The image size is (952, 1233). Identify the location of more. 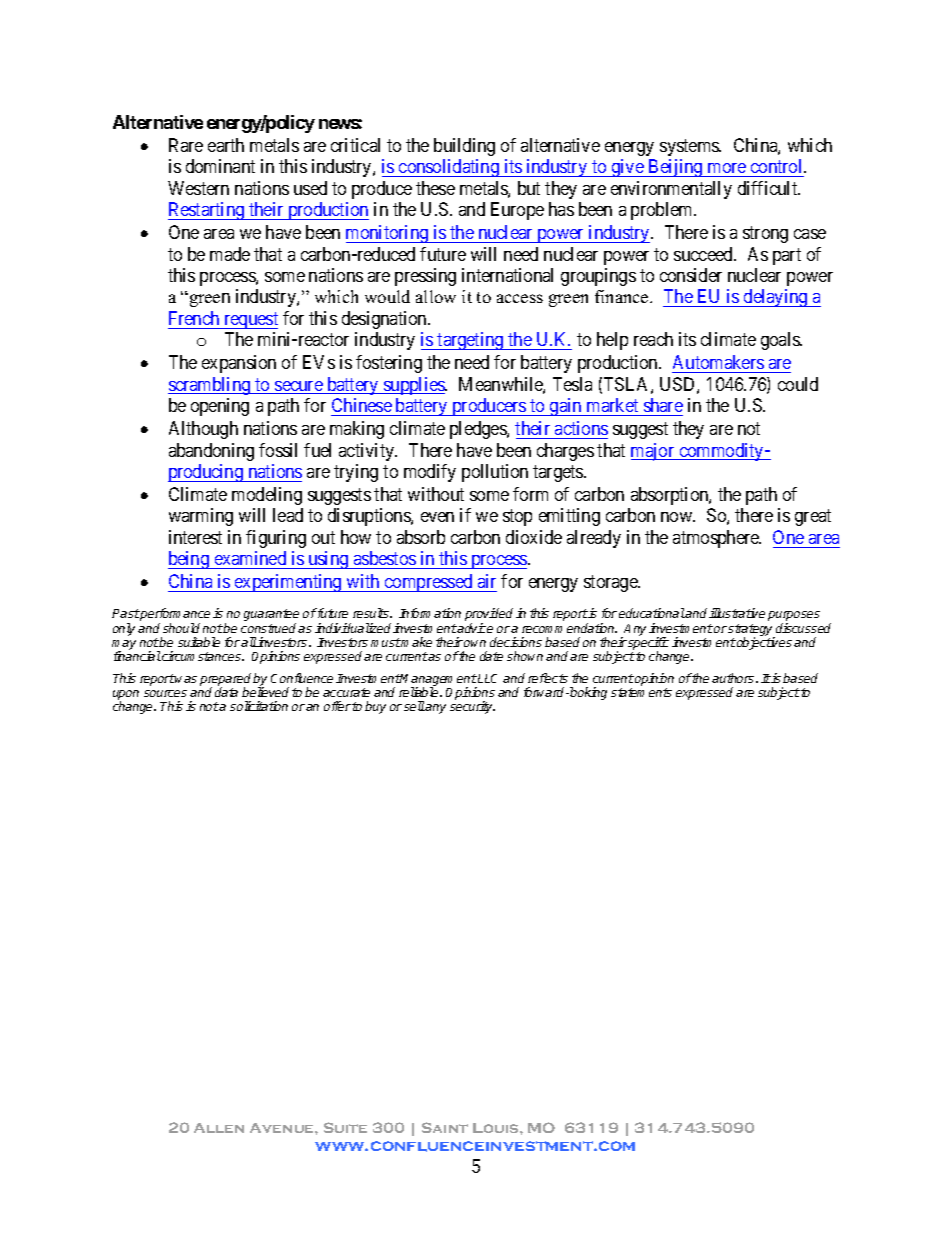
(727, 168).
